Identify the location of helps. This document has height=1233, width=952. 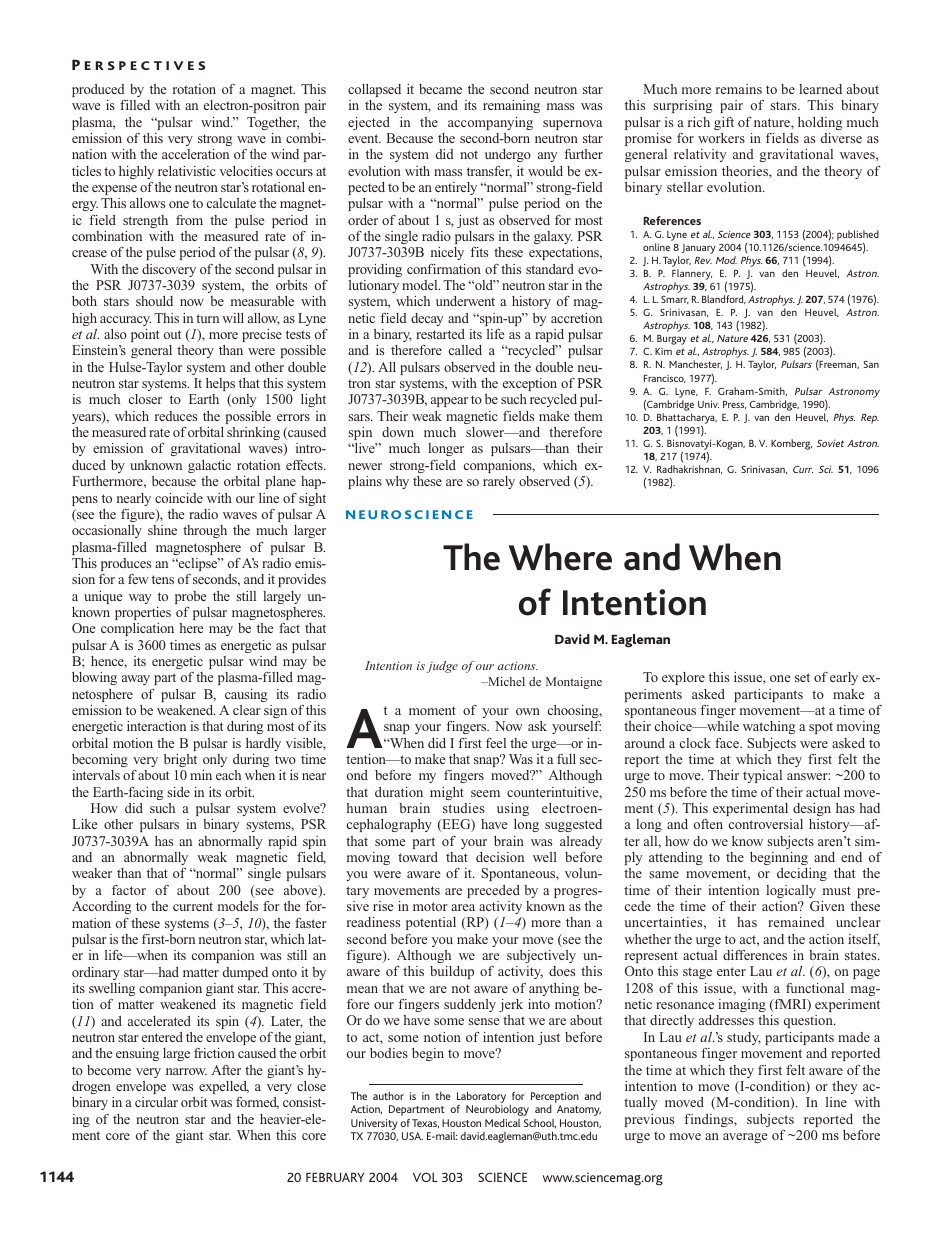
(220, 384).
